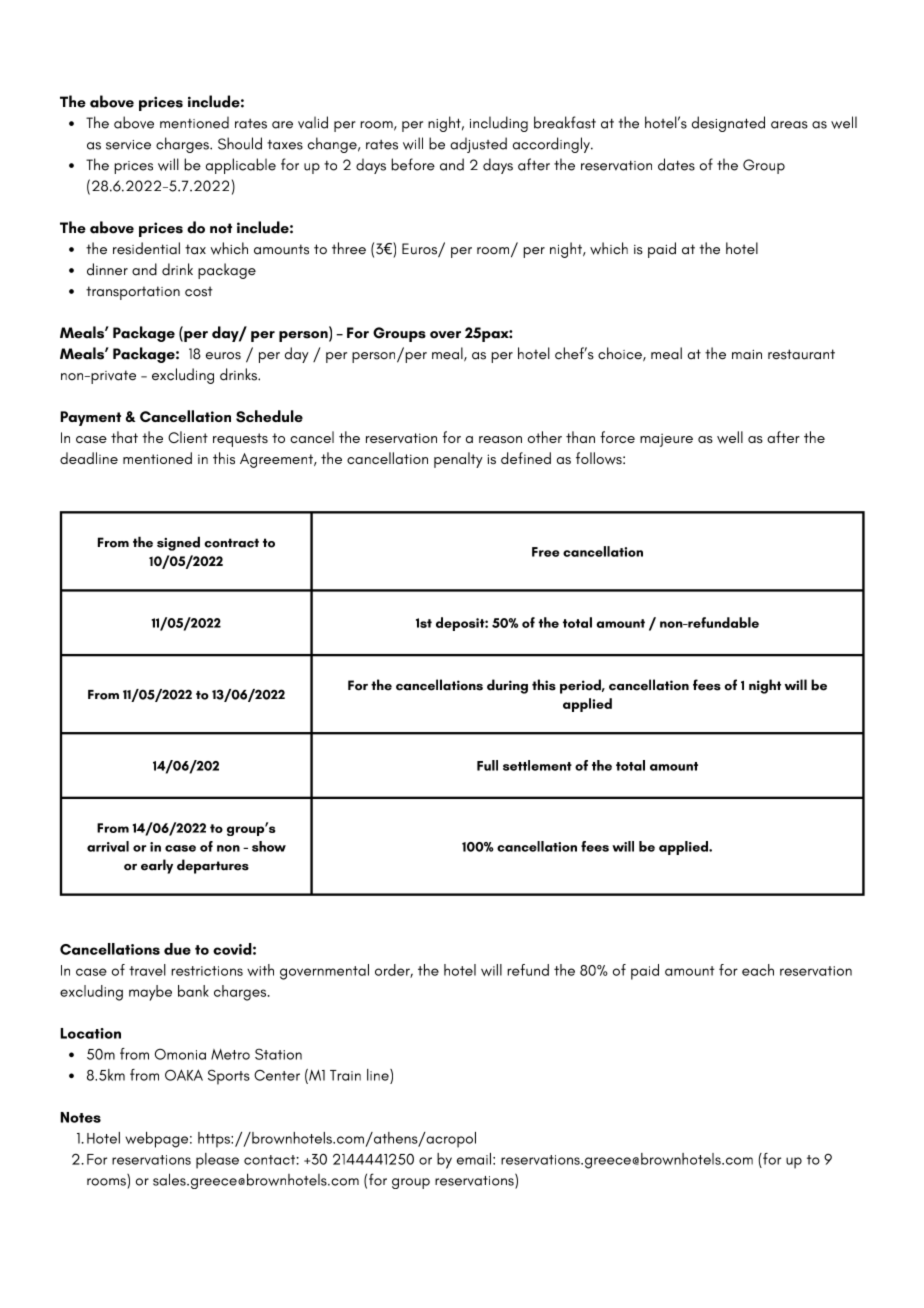 The width and height of the screenshot is (924, 1308). I want to click on Client, so click(188, 437).
